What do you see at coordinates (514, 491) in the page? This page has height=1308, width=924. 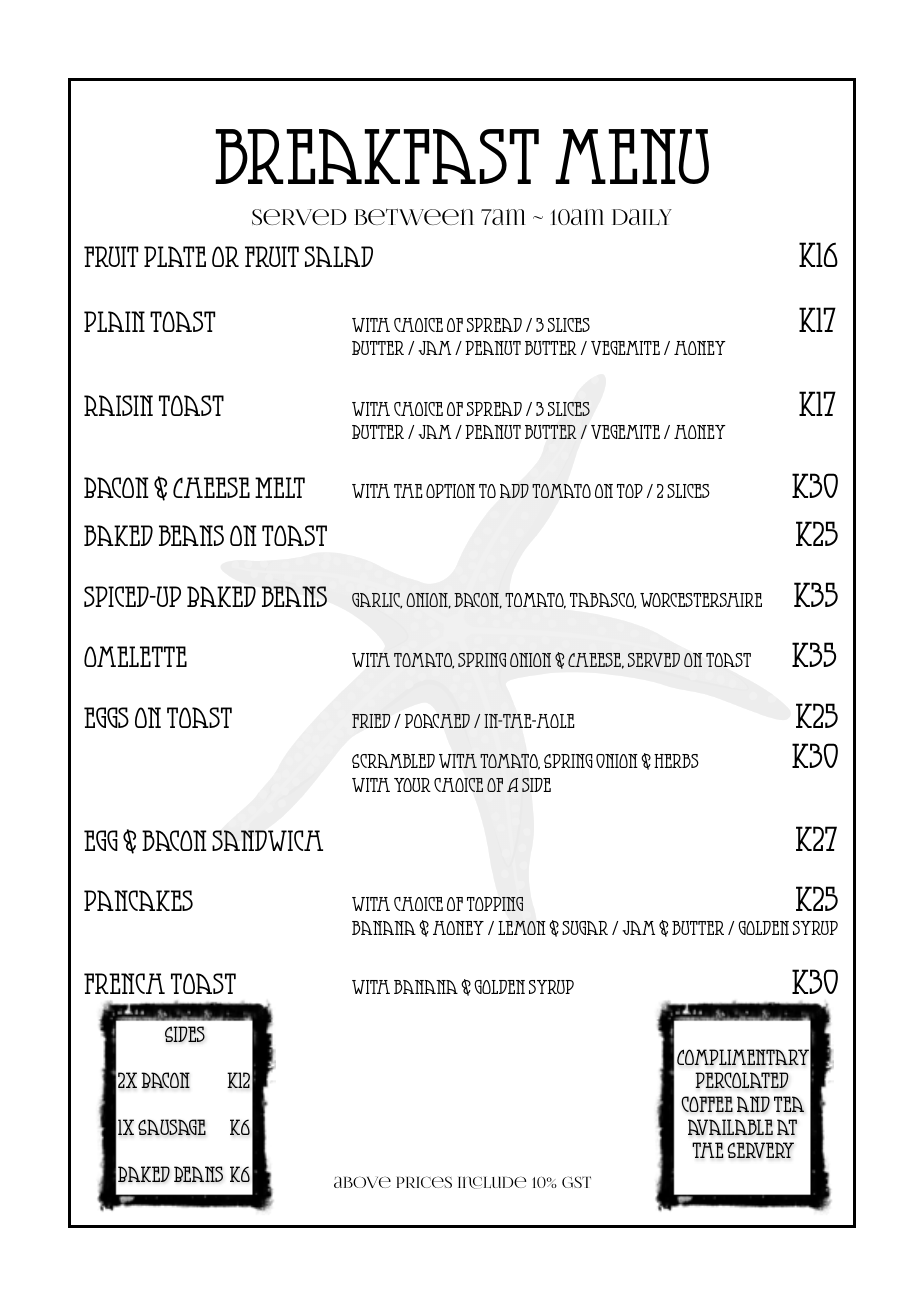 I see `add` at bounding box center [514, 491].
